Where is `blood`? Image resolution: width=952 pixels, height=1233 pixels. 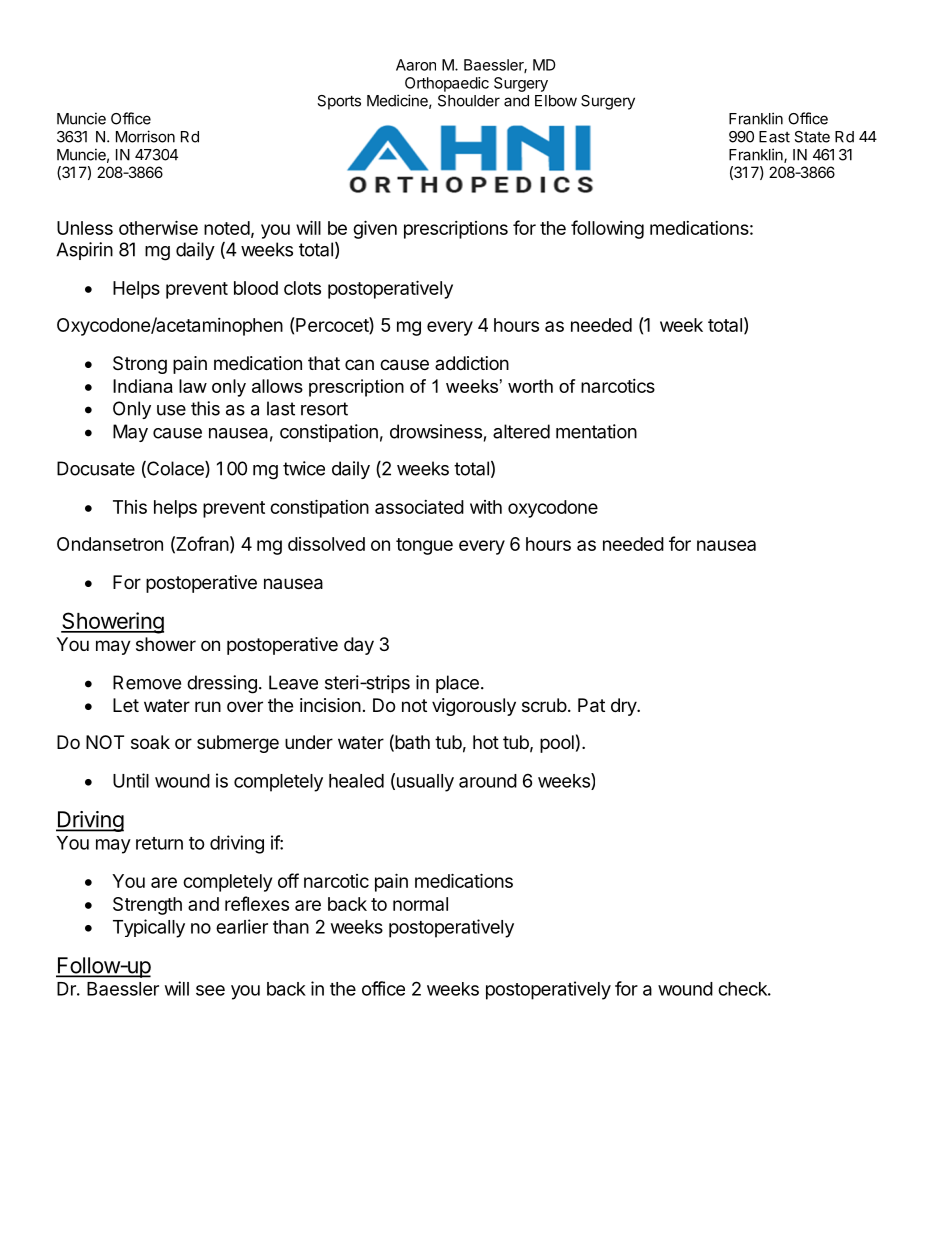 blood is located at coordinates (256, 288).
